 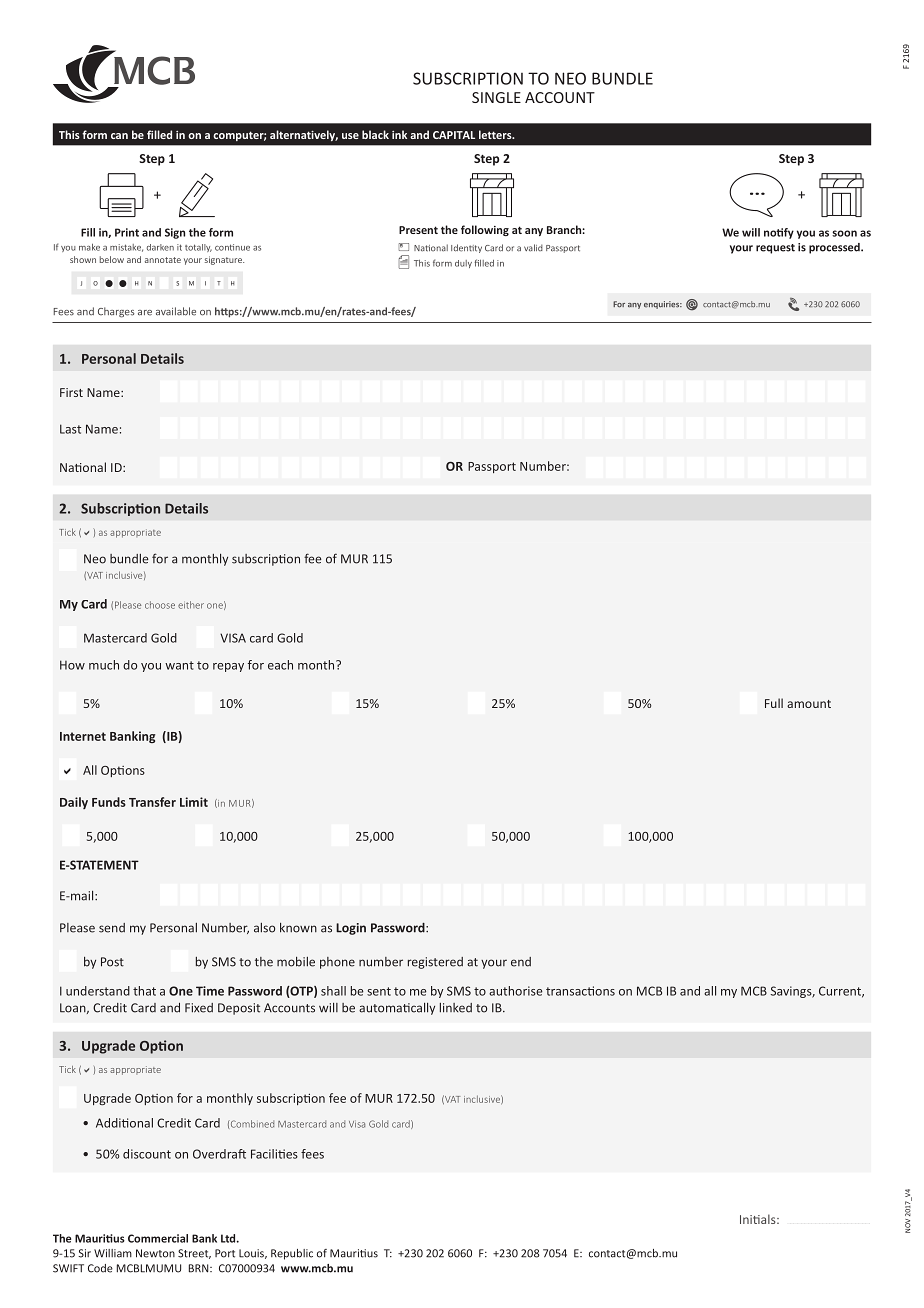 What do you see at coordinates (119, 136) in the screenshot?
I see `can` at bounding box center [119, 136].
